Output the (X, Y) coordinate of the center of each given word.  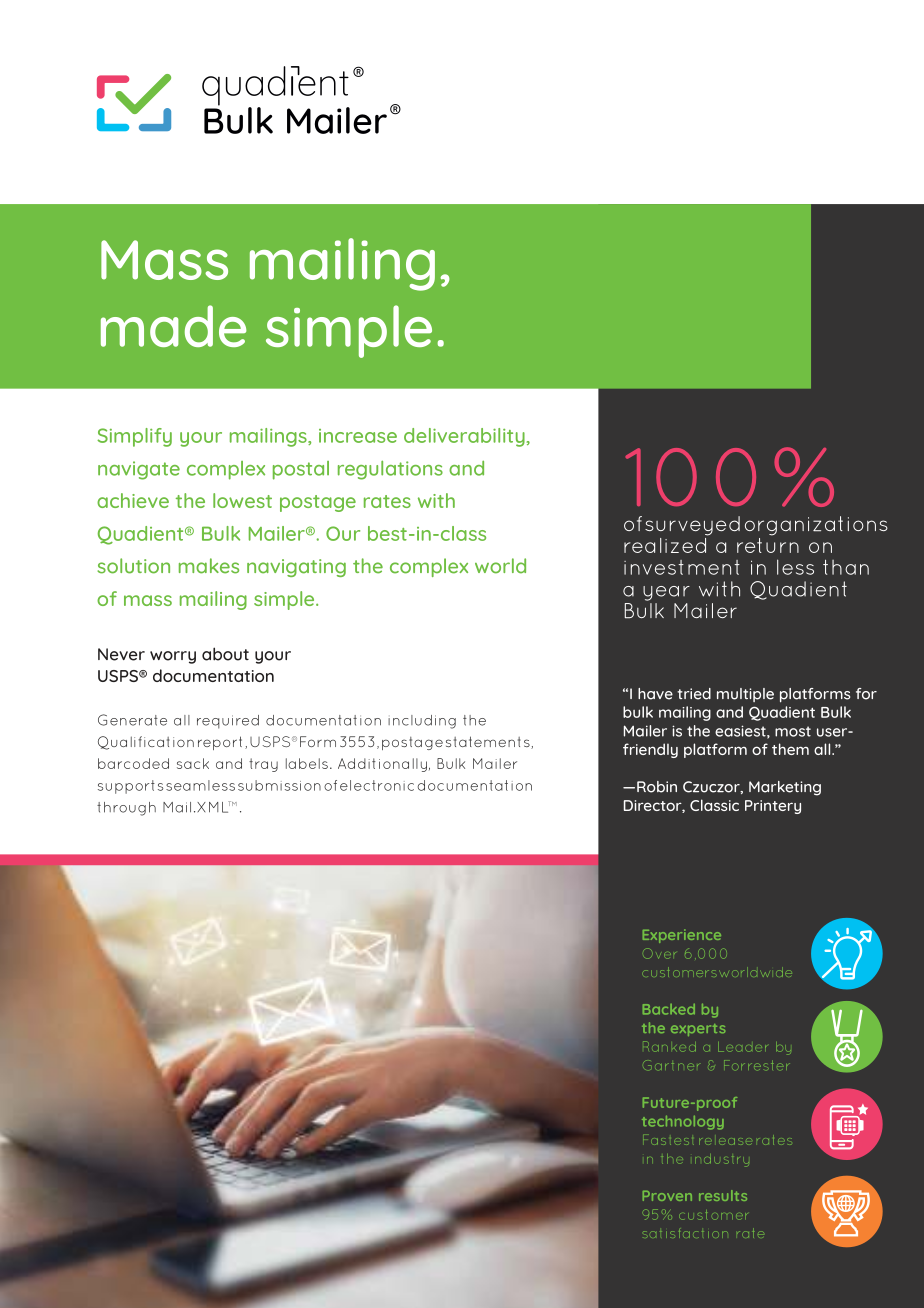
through (126, 809)
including (422, 722)
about (225, 654)
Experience (682, 936)
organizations (816, 526)
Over (659, 953)
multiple (745, 695)
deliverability (464, 437)
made (174, 326)
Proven (667, 1196)
